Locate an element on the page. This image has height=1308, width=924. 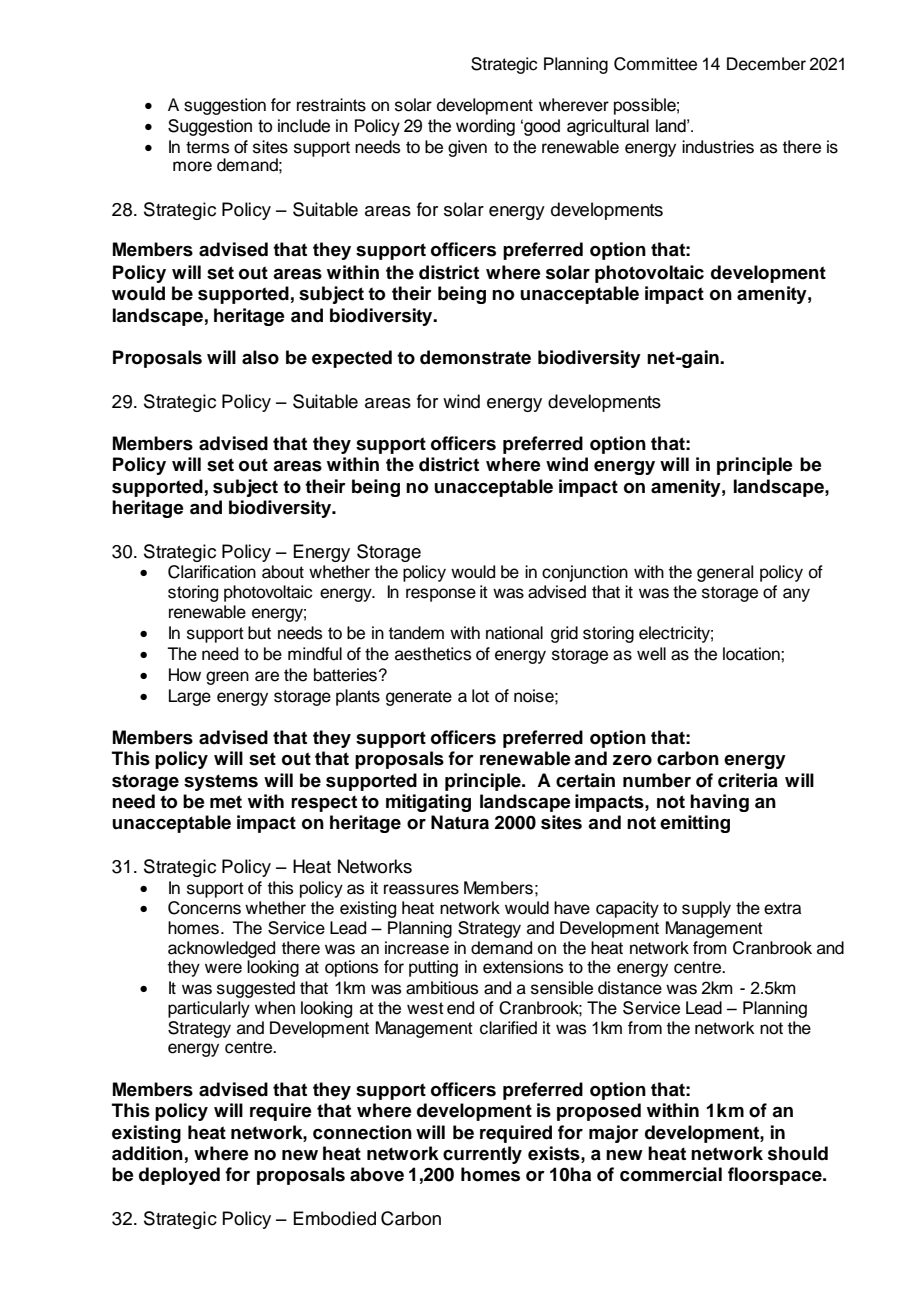
currently is located at coordinates (482, 1155).
